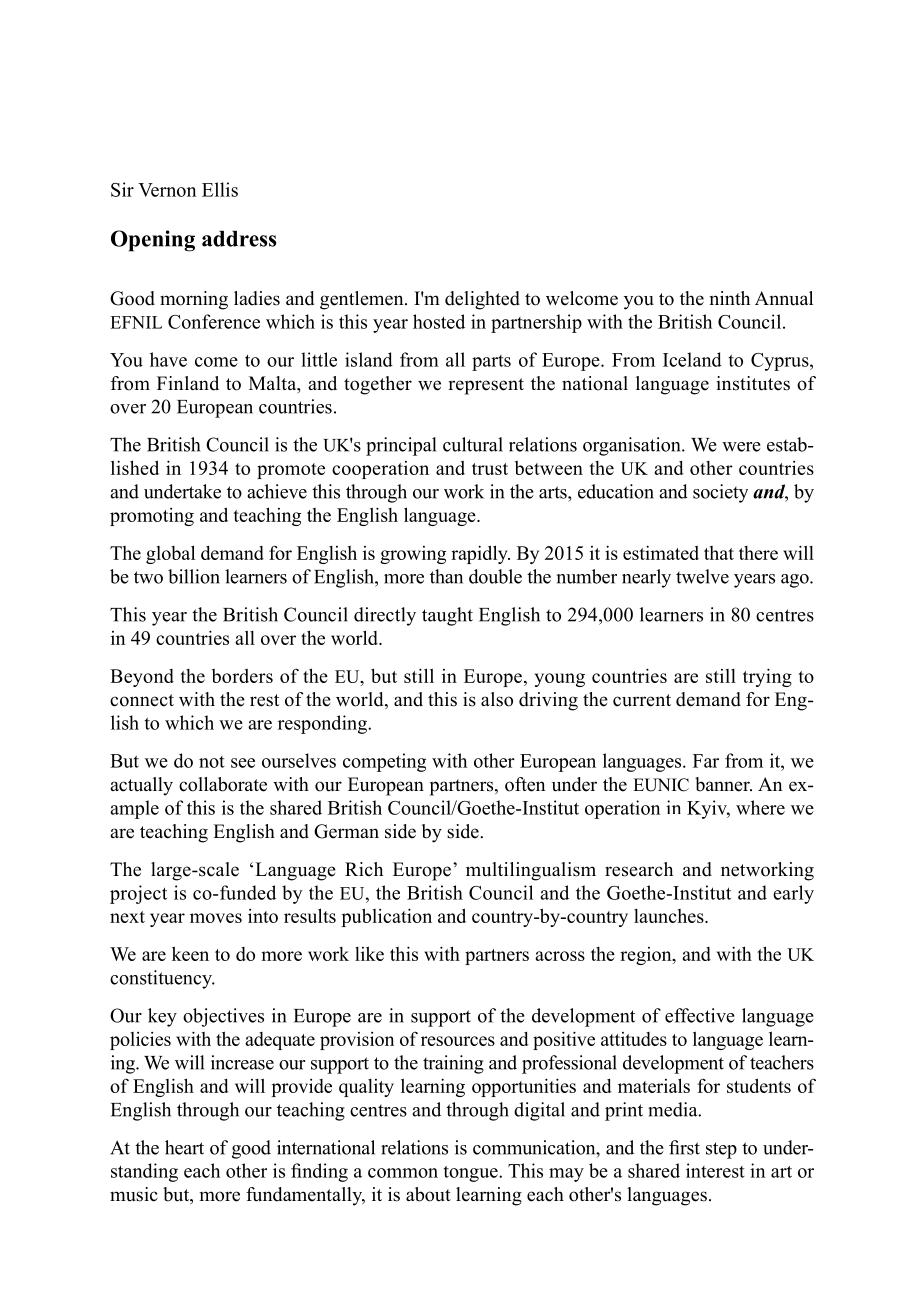 This document has height=1308, width=924. What do you see at coordinates (134, 1194) in the document?
I see `music` at bounding box center [134, 1194].
